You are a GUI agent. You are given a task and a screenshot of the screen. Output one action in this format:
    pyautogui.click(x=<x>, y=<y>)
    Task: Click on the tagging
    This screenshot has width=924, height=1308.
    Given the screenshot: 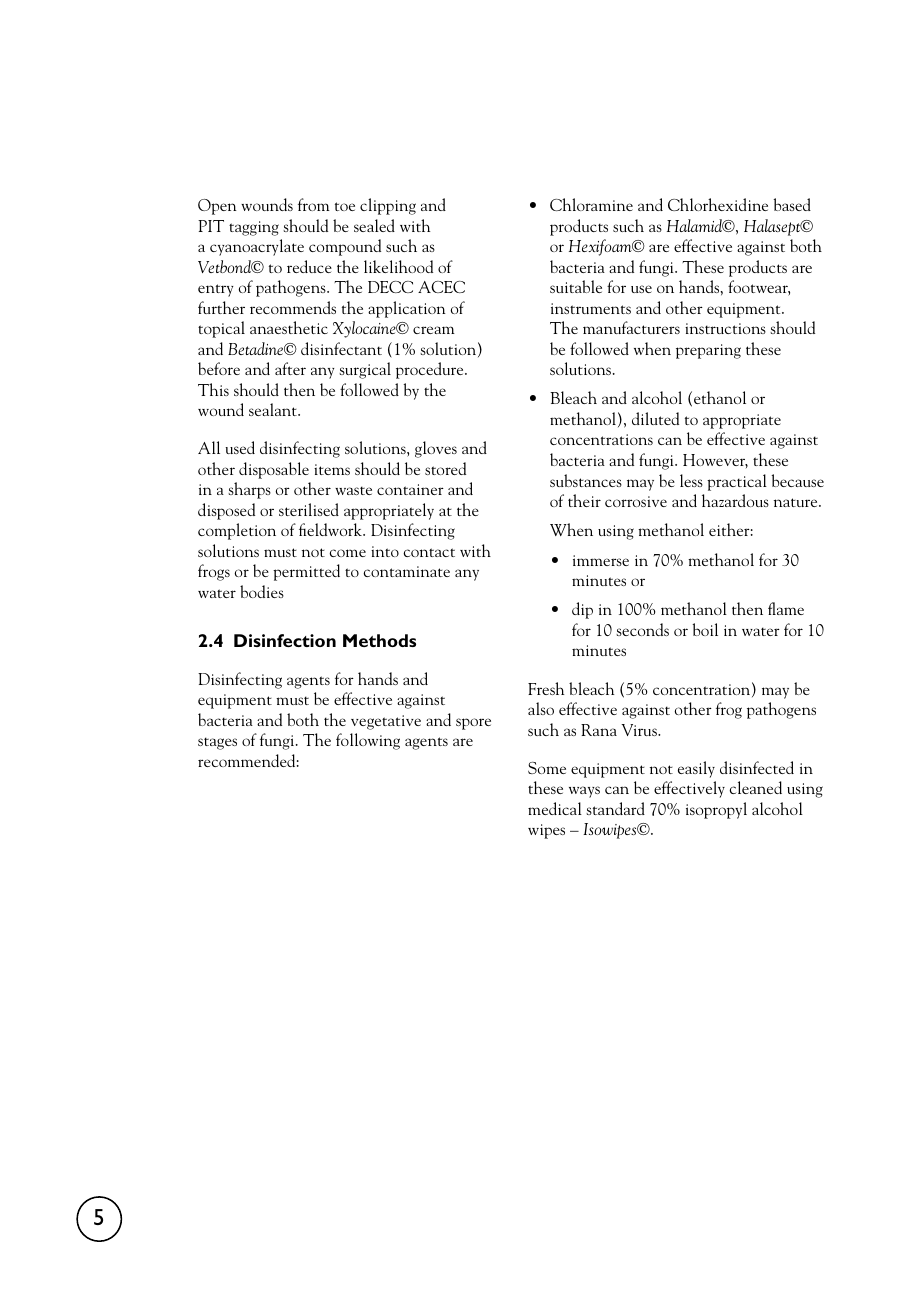 What is the action you would take?
    pyautogui.click(x=254, y=228)
